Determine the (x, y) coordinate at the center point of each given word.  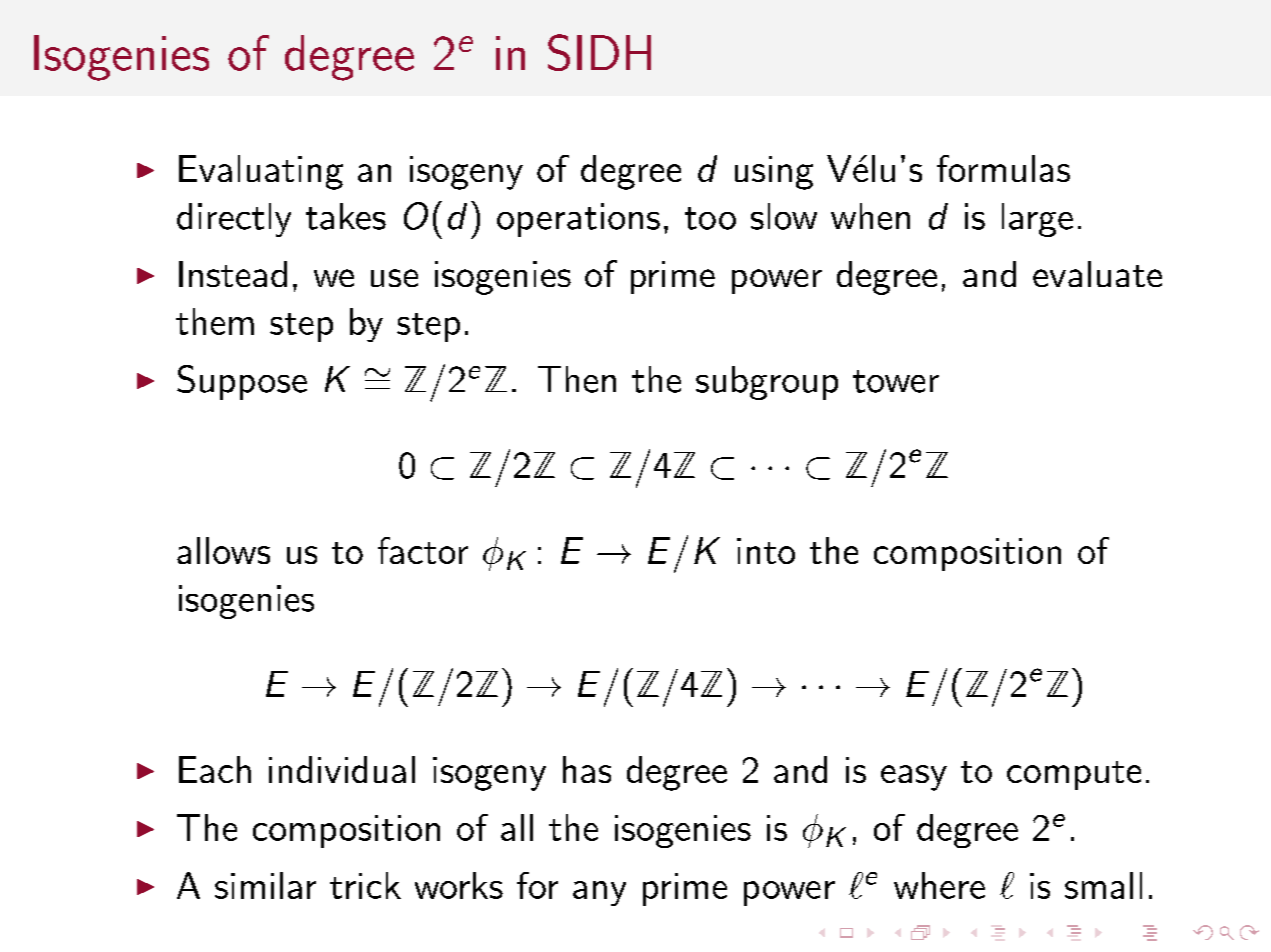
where (939, 885)
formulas (1003, 168)
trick (365, 885)
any (599, 893)
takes (346, 216)
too (710, 218)
